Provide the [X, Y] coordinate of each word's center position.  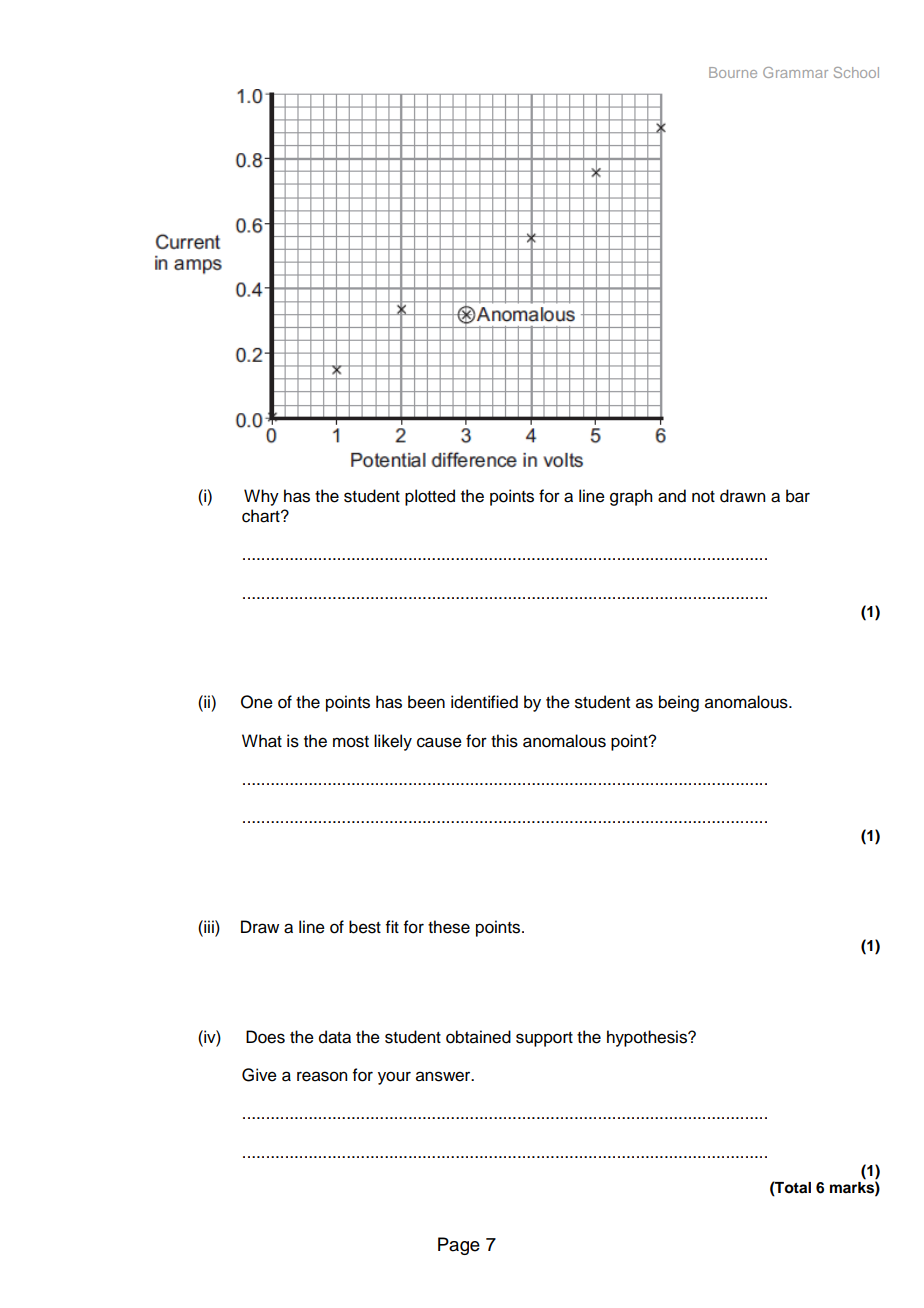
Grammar [795, 72]
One [257, 702]
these [449, 927]
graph [631, 497]
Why [261, 497]
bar [798, 496]
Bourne [733, 72]
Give [259, 1075]
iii [209, 926]
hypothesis [648, 1038]
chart [262, 516]
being [679, 703]
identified [484, 702]
